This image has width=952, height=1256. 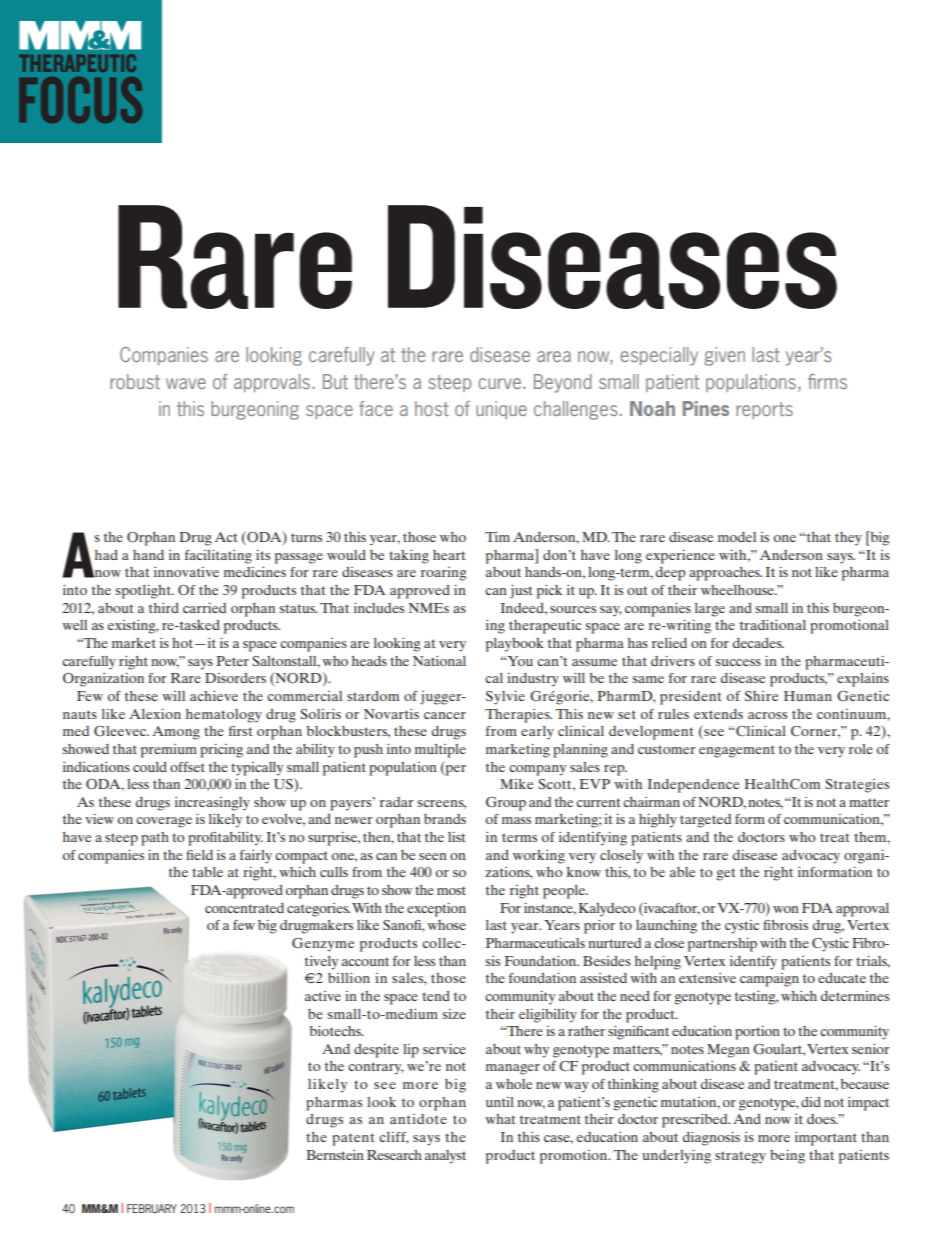 I want to click on premium, so click(x=169, y=751).
